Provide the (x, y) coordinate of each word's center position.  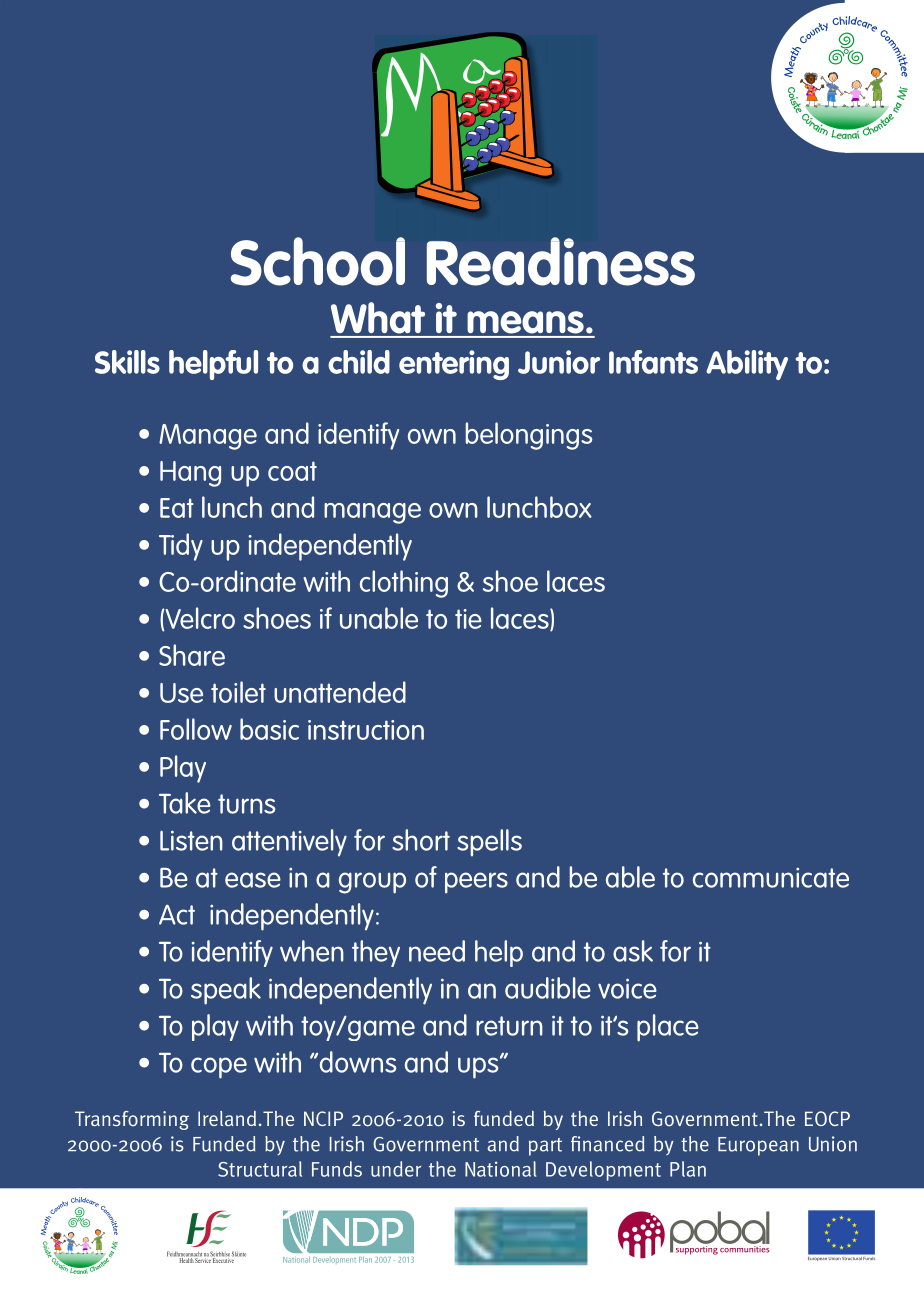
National (500, 1169)
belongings (529, 436)
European (758, 1146)
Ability (747, 365)
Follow (196, 729)
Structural (260, 1169)
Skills (127, 362)
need (437, 951)
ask (633, 951)
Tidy (181, 547)
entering (454, 365)
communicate (771, 878)
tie (468, 619)
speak (226, 991)
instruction (366, 730)
